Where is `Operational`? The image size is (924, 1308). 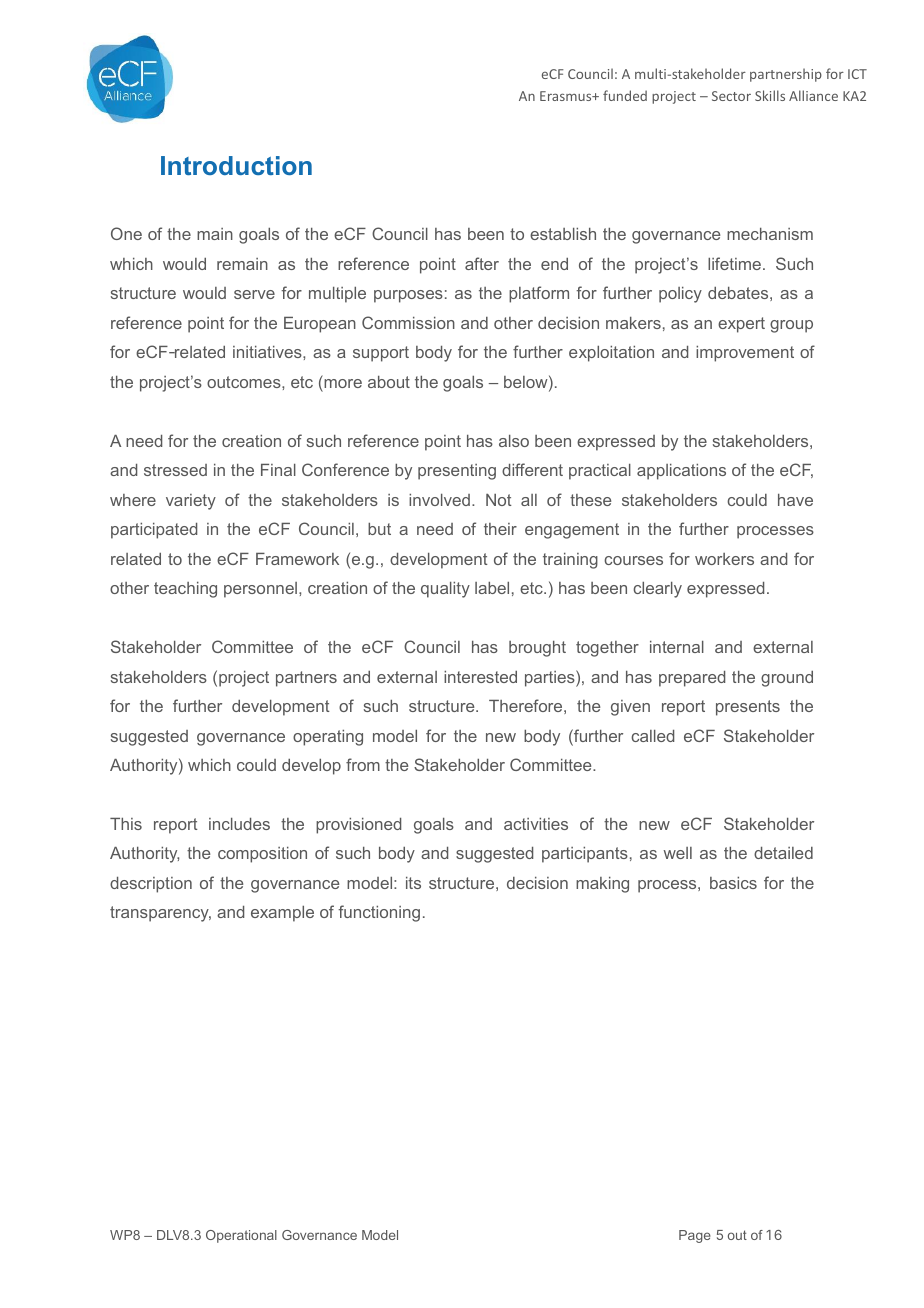 Operational is located at coordinates (241, 1236).
